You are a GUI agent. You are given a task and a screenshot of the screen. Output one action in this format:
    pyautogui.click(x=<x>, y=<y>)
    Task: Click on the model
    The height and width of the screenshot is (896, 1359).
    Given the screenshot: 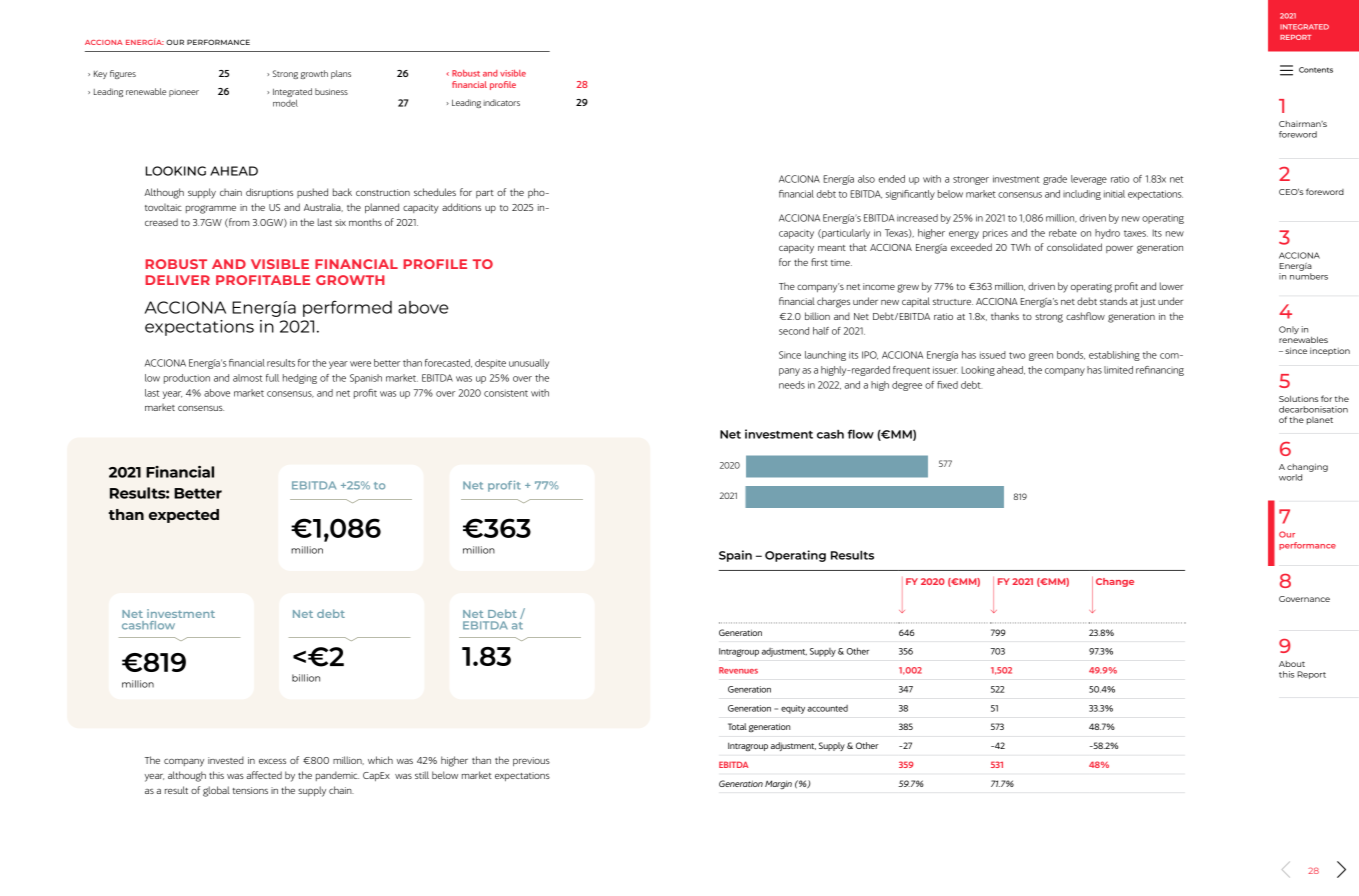 What is the action you would take?
    pyautogui.click(x=285, y=103)
